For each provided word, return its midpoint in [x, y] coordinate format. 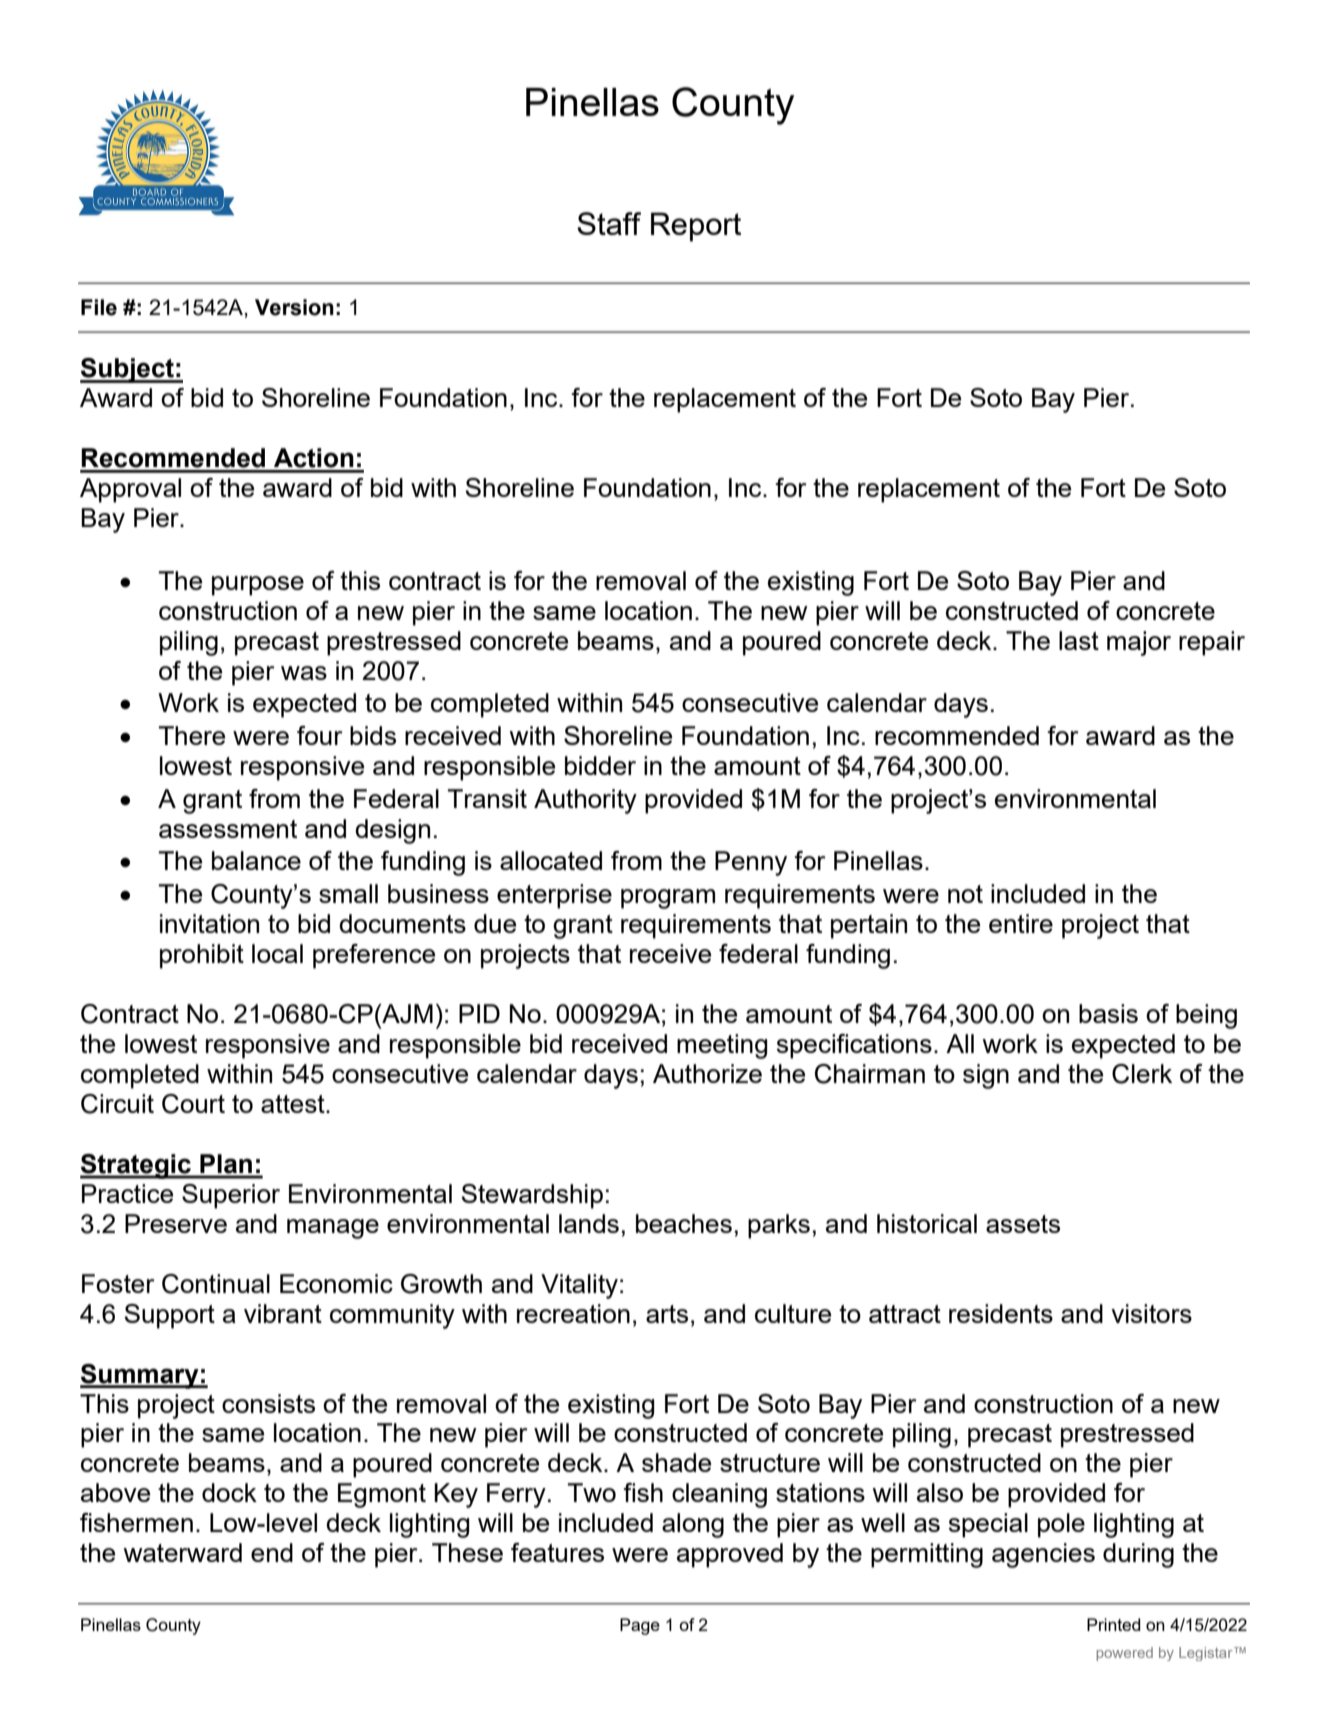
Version [294, 307]
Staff [609, 223]
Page [640, 1626]
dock [229, 1492]
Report [696, 227]
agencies [1043, 1555]
